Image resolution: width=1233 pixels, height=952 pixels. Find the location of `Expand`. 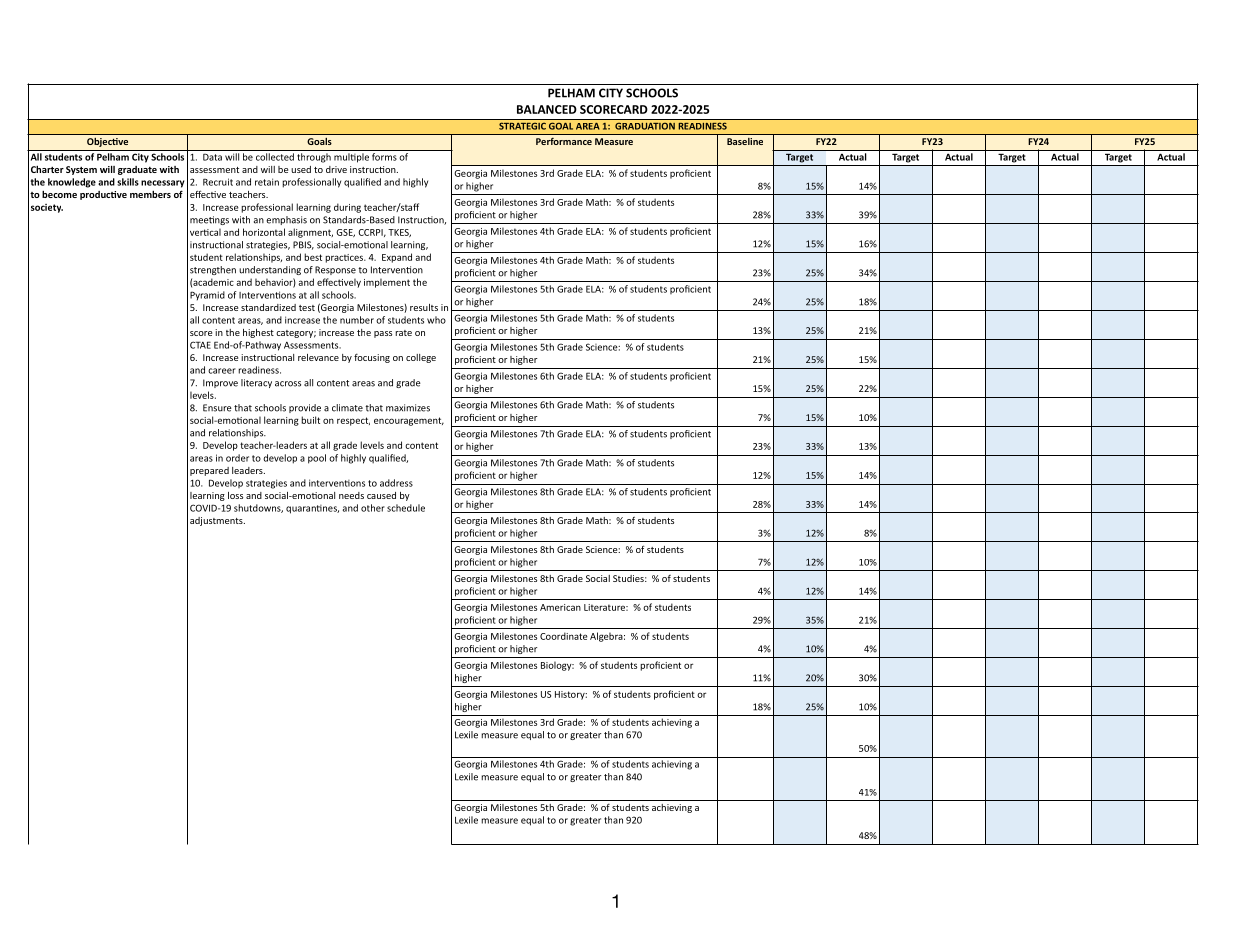

Expand is located at coordinates (397, 258).
